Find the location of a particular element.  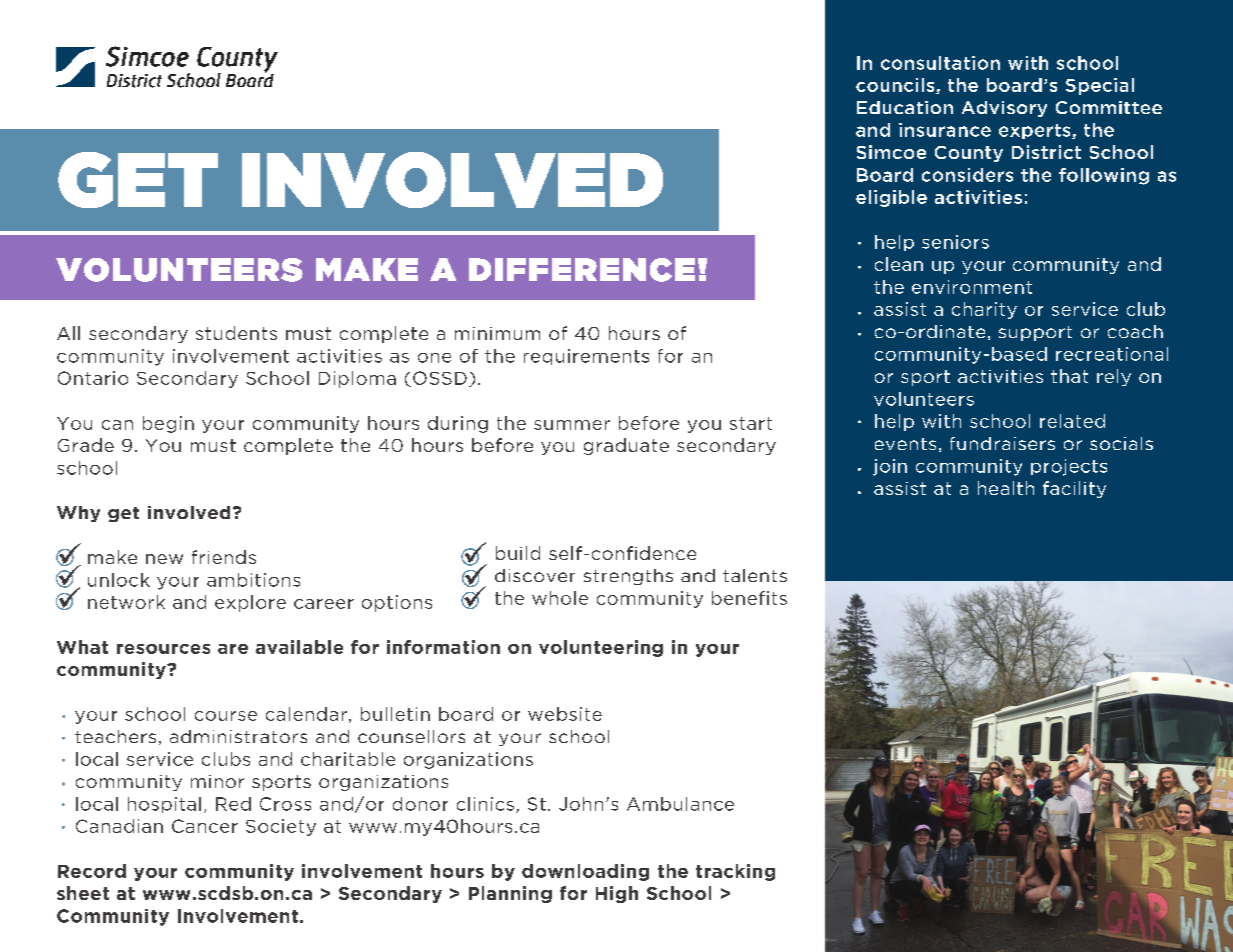

graduate is located at coordinates (626, 446).
